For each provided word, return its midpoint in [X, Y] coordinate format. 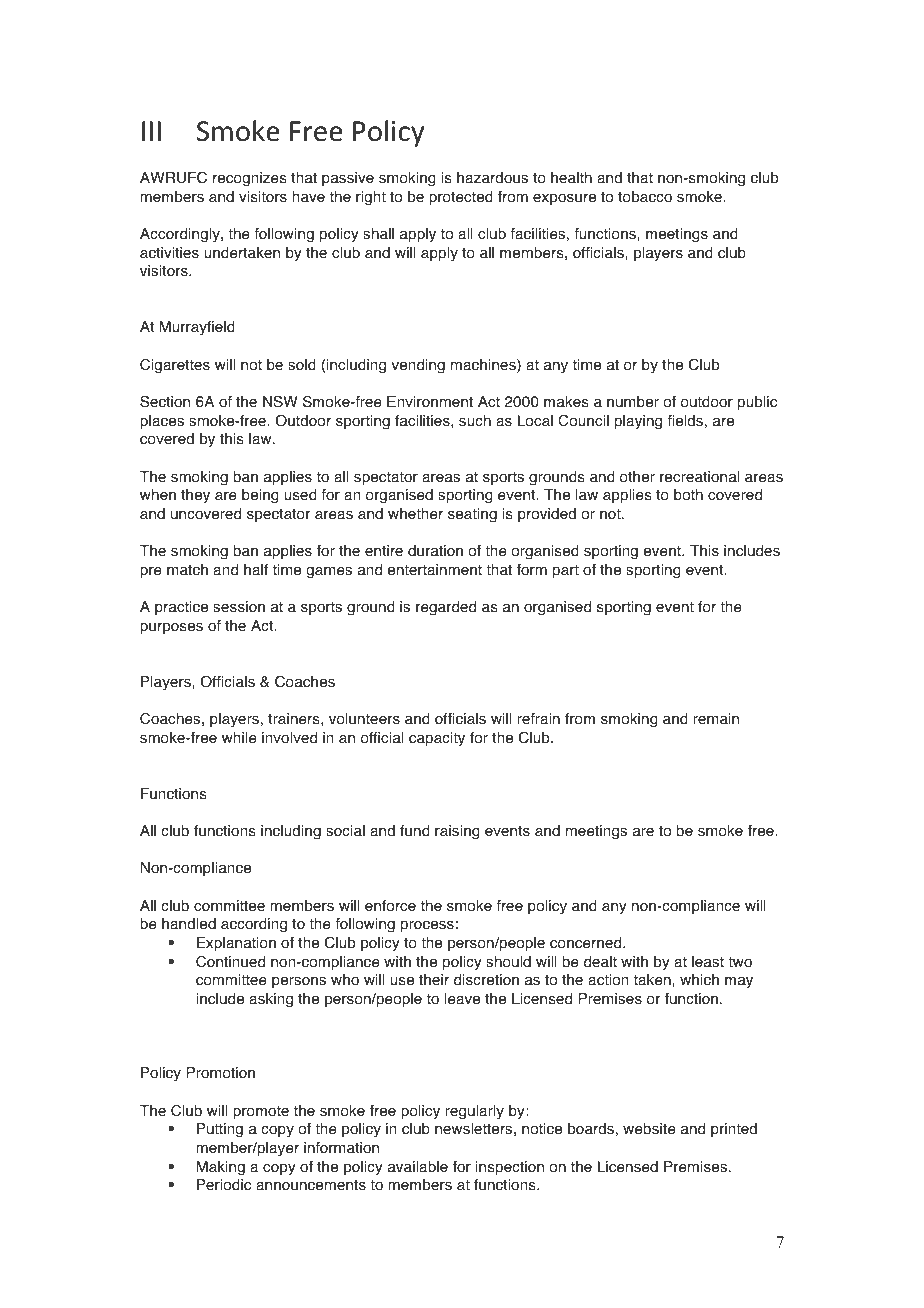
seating [472, 515]
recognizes [250, 179]
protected [461, 198]
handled [189, 924]
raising [457, 832]
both [688, 495]
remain [716, 719]
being [260, 496]
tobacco [645, 197]
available [418, 1167]
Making [221, 1168]
